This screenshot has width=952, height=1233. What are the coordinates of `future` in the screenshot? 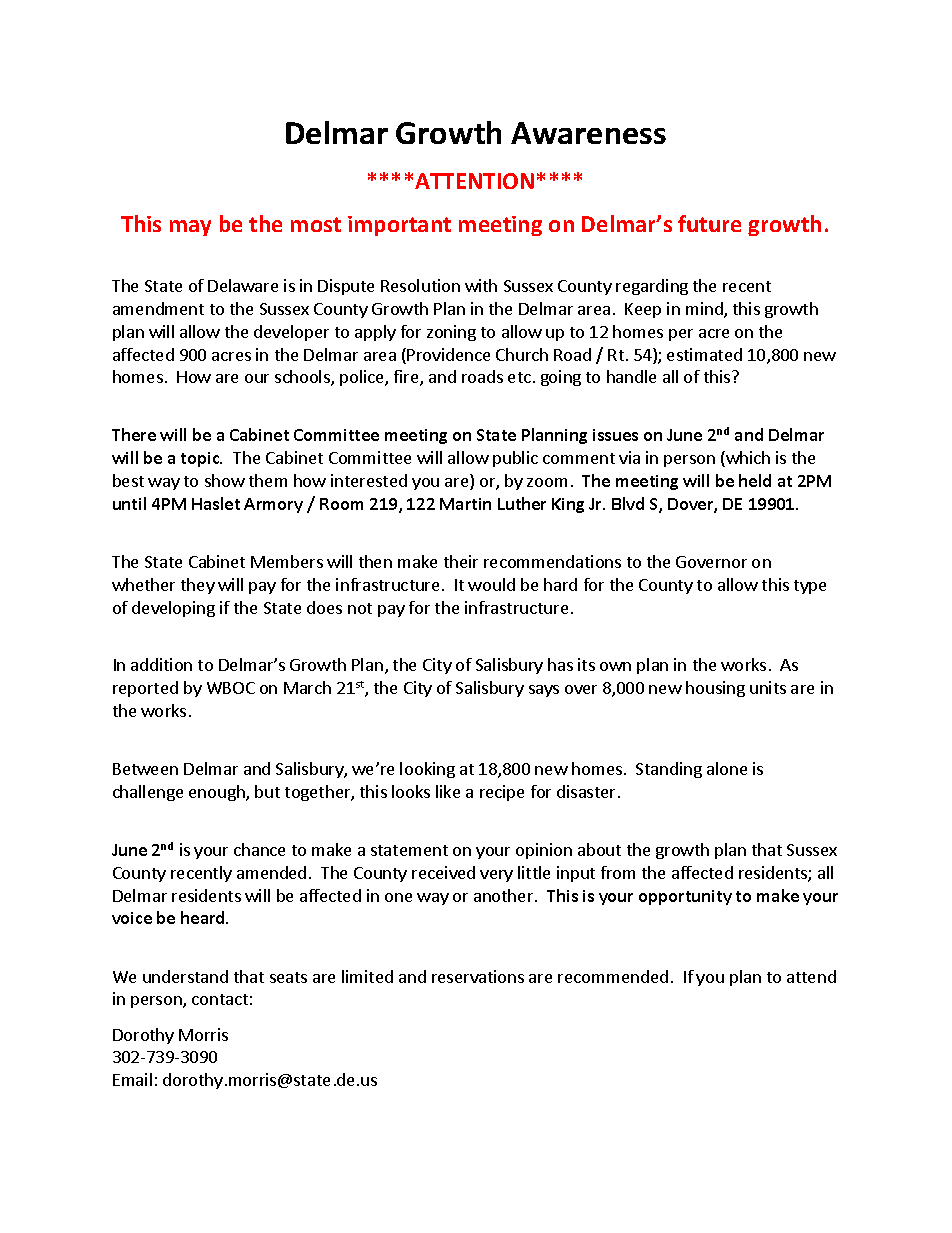 It's located at (709, 223).
